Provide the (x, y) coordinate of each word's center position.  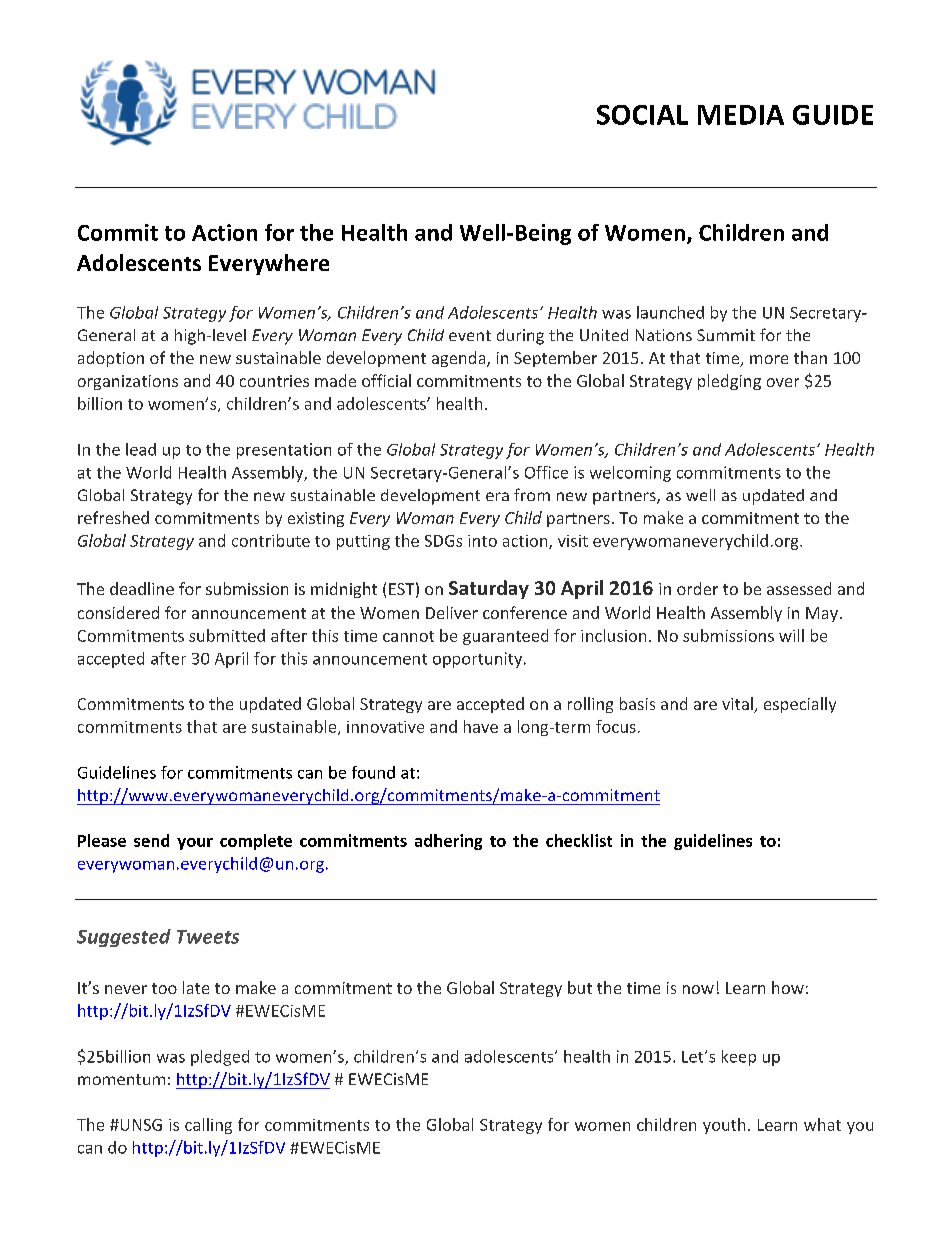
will (791, 635)
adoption (111, 359)
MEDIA (741, 115)
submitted (227, 635)
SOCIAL (642, 115)
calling (208, 1126)
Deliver (452, 612)
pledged (220, 1058)
